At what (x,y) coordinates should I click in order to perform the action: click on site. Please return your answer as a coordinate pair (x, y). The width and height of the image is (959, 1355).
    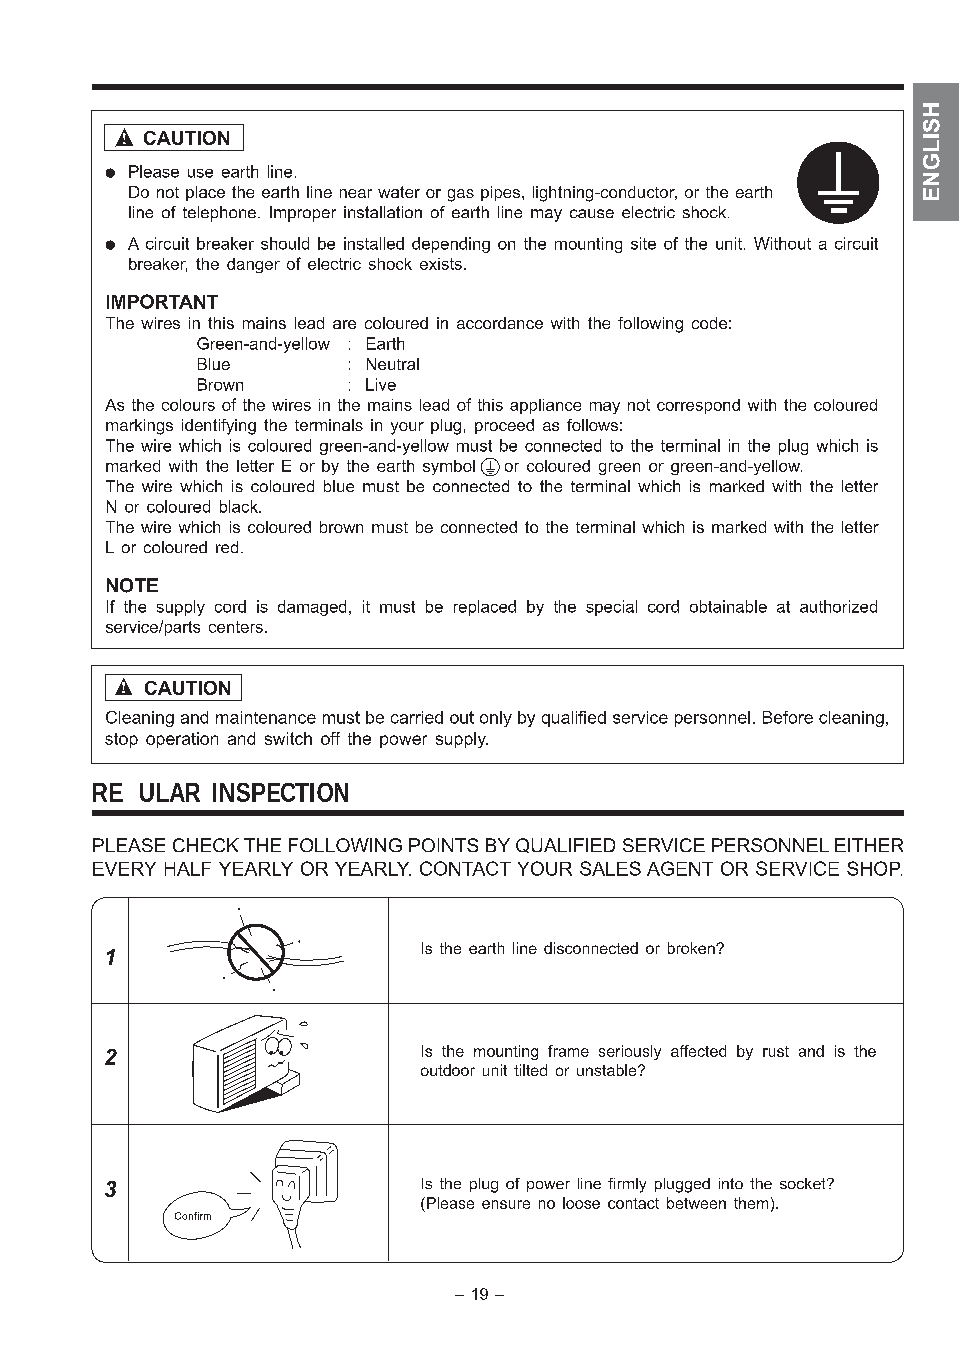
    Looking at the image, I should click on (643, 243).
